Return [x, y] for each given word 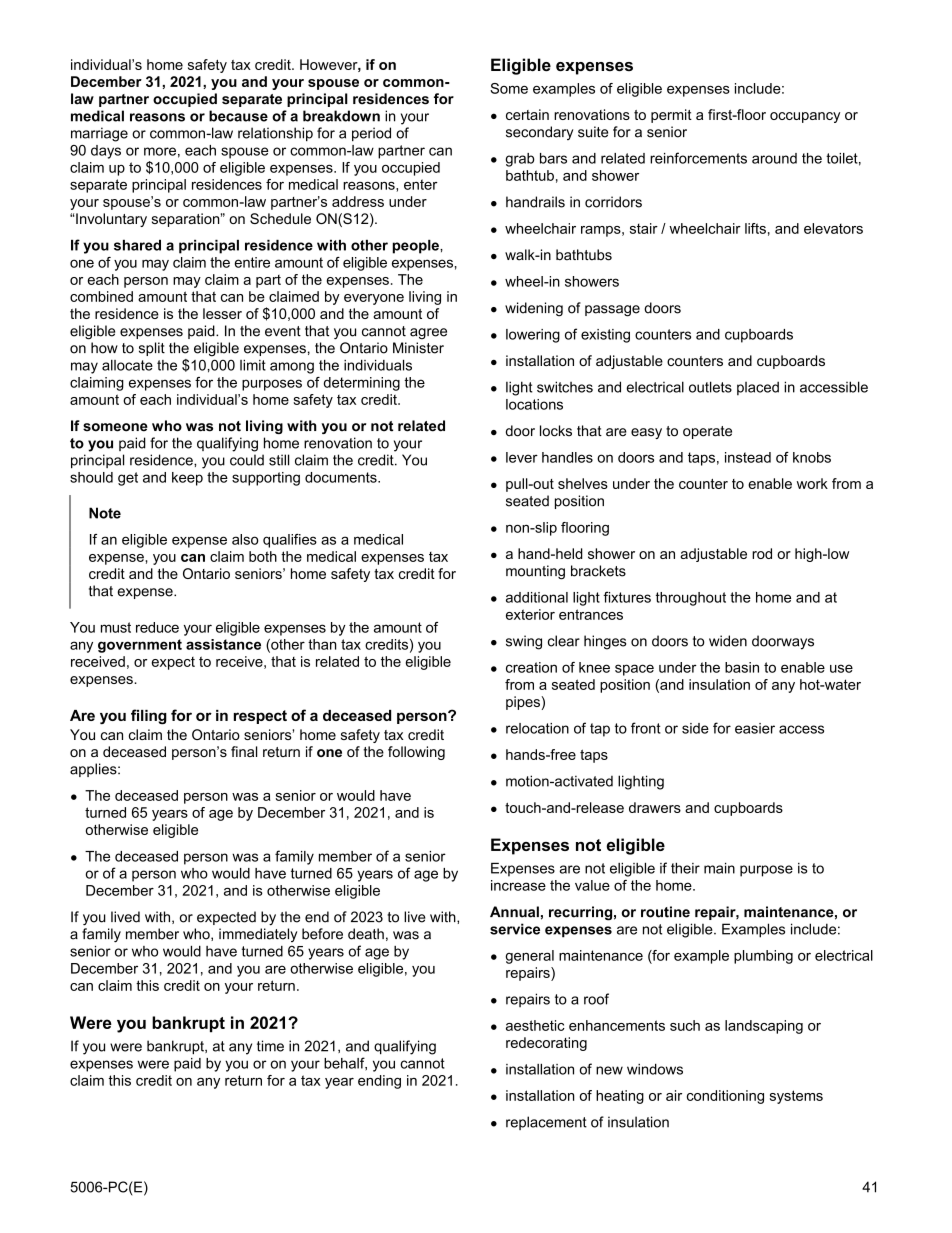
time [270, 1046]
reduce [157, 627]
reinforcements [698, 158]
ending [379, 1082]
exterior [530, 614]
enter [421, 184]
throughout [691, 599]
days [106, 152]
